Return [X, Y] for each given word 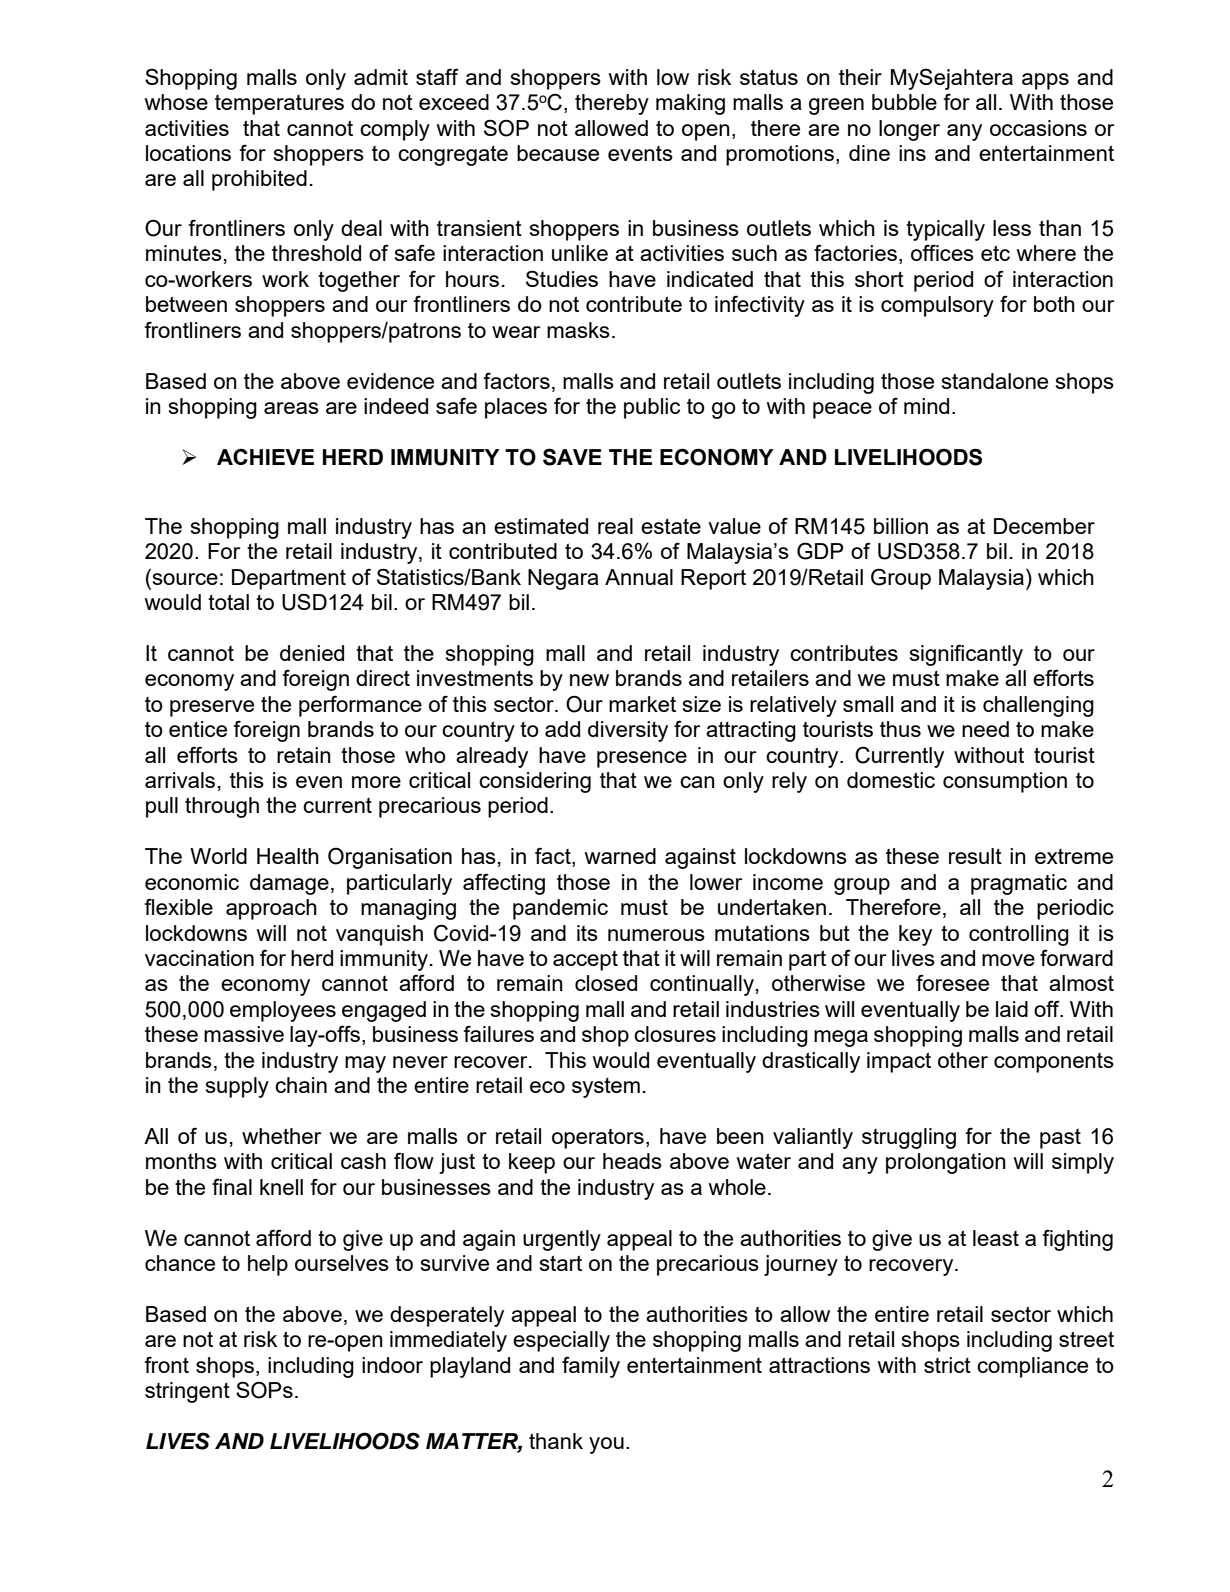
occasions [1038, 128]
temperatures [279, 105]
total [228, 602]
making [690, 104]
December [1044, 526]
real [615, 526]
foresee [952, 982]
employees [283, 1011]
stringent [187, 1392]
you [606, 1445]
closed [606, 983]
